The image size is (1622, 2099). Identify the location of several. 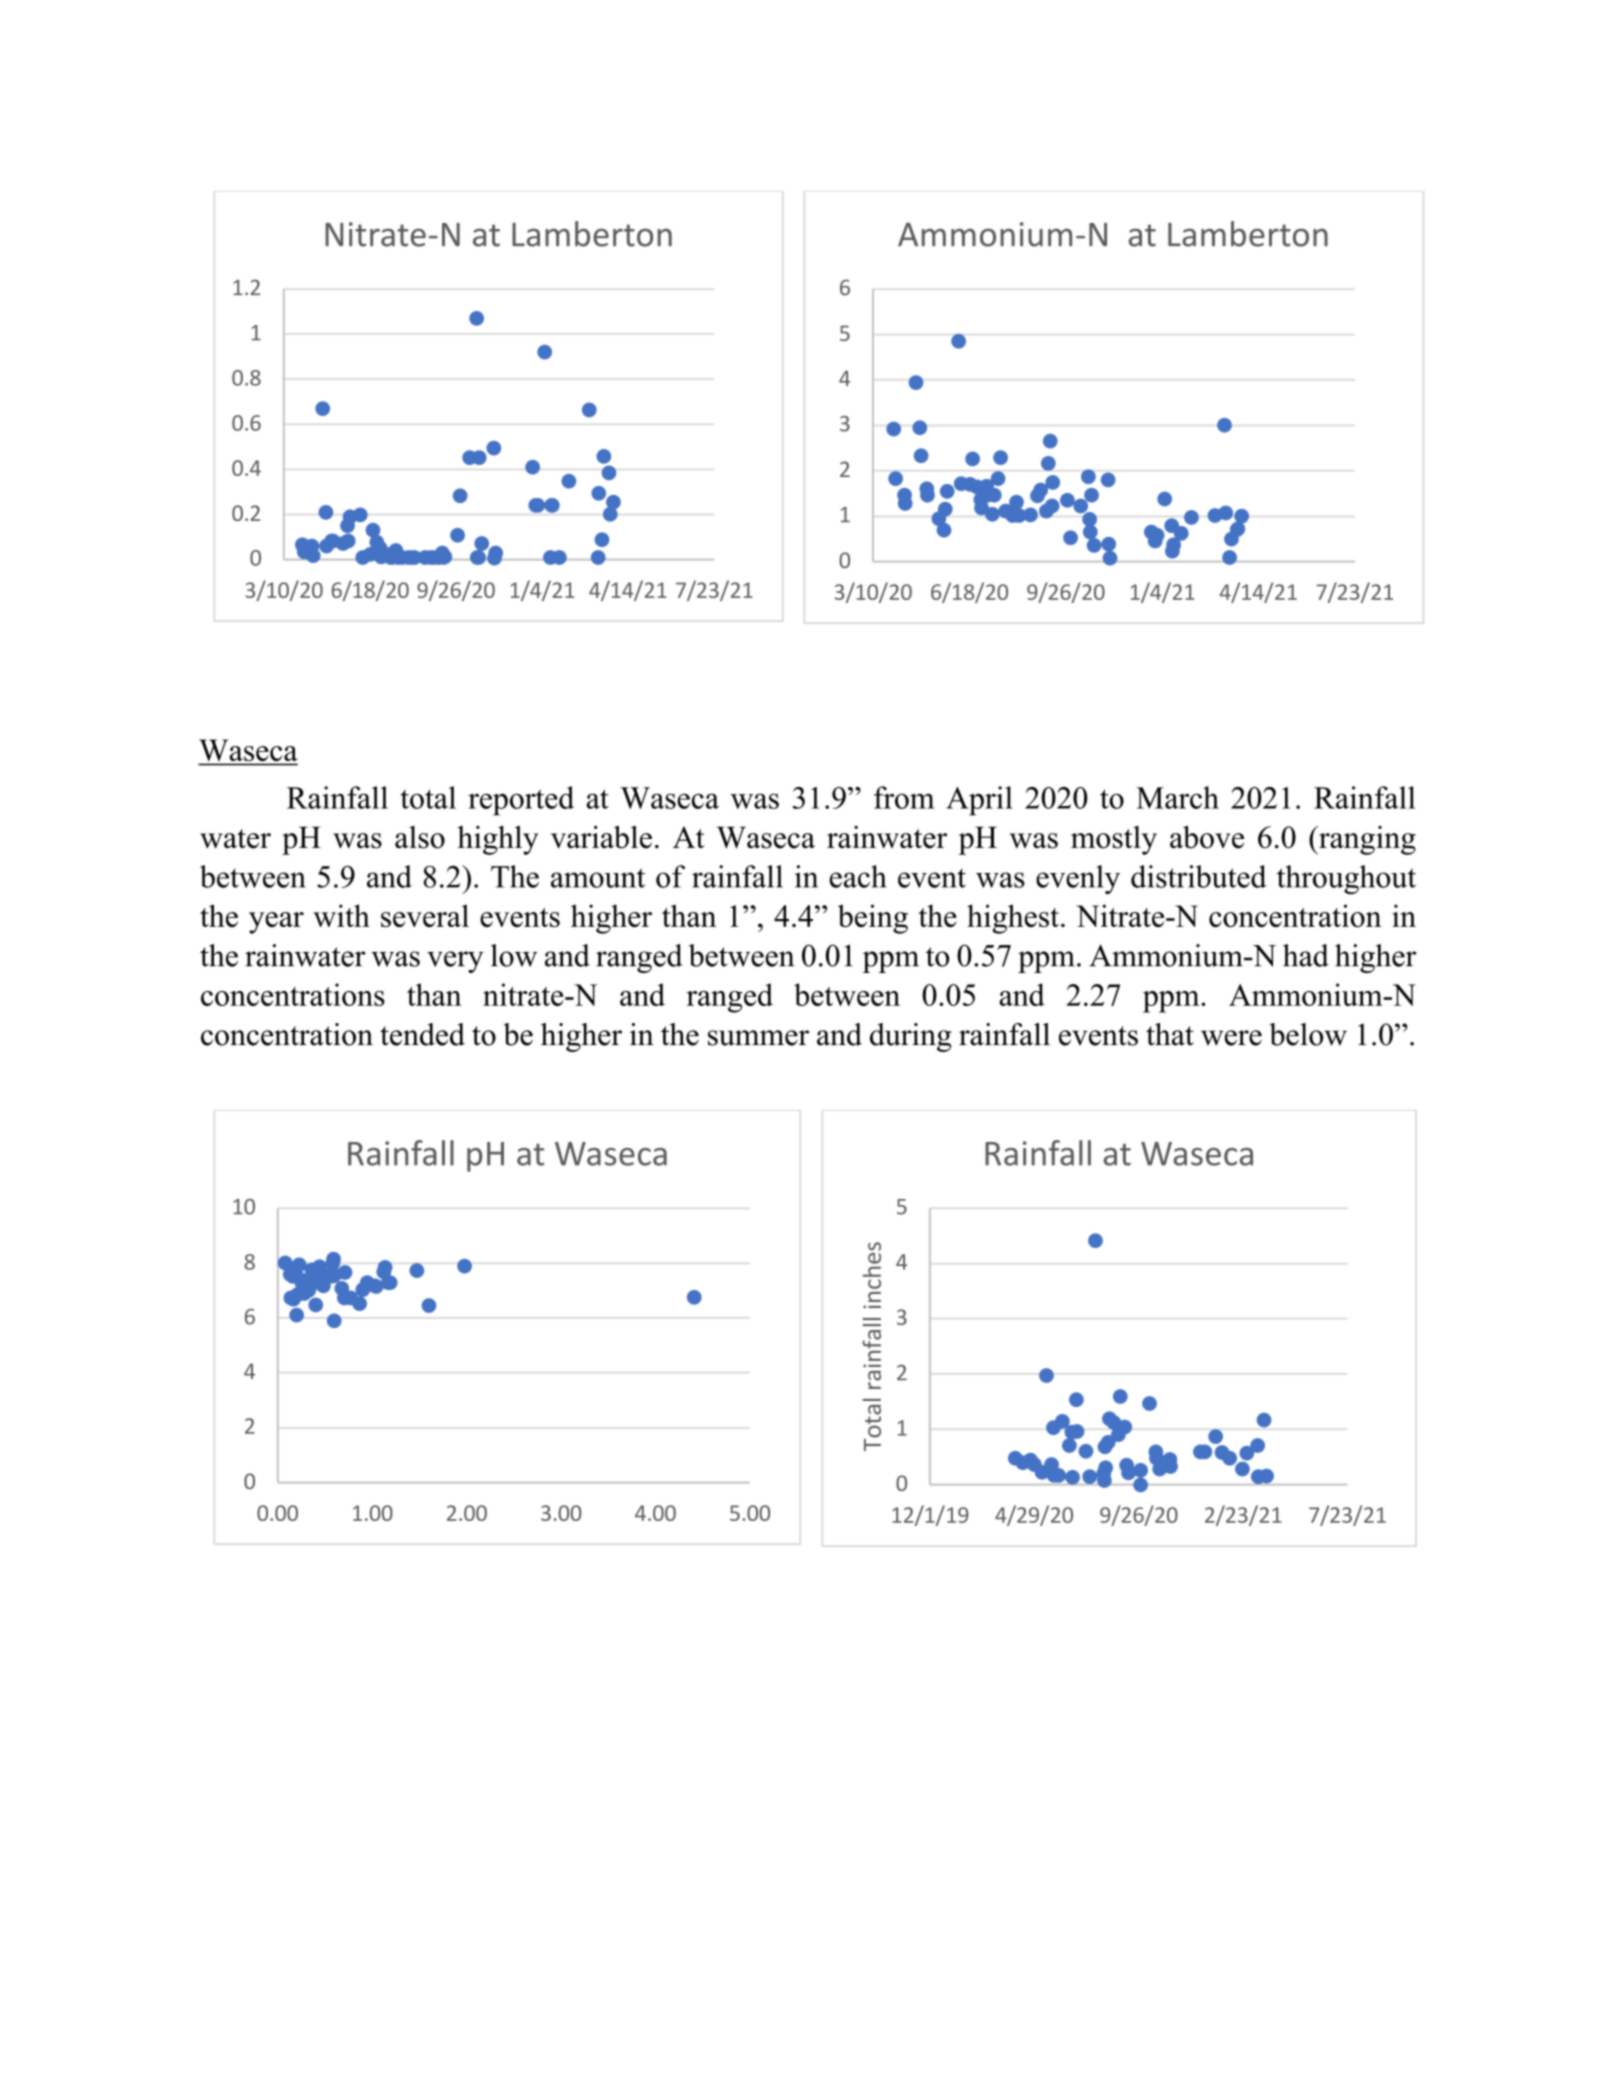
(425, 915).
